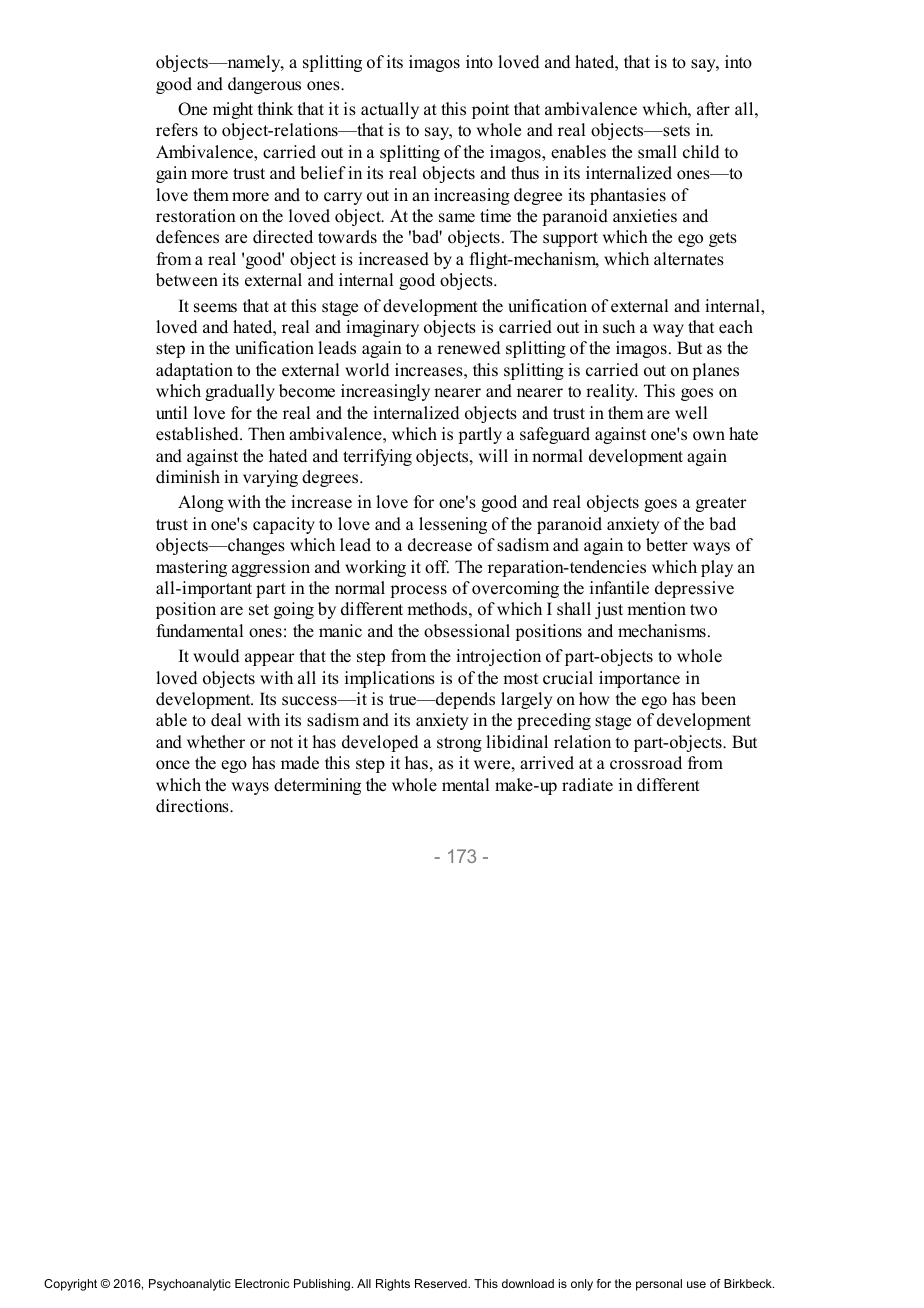 The image size is (924, 1308). Describe the element at coordinates (390, 679) in the screenshot. I see `implications` at that location.
